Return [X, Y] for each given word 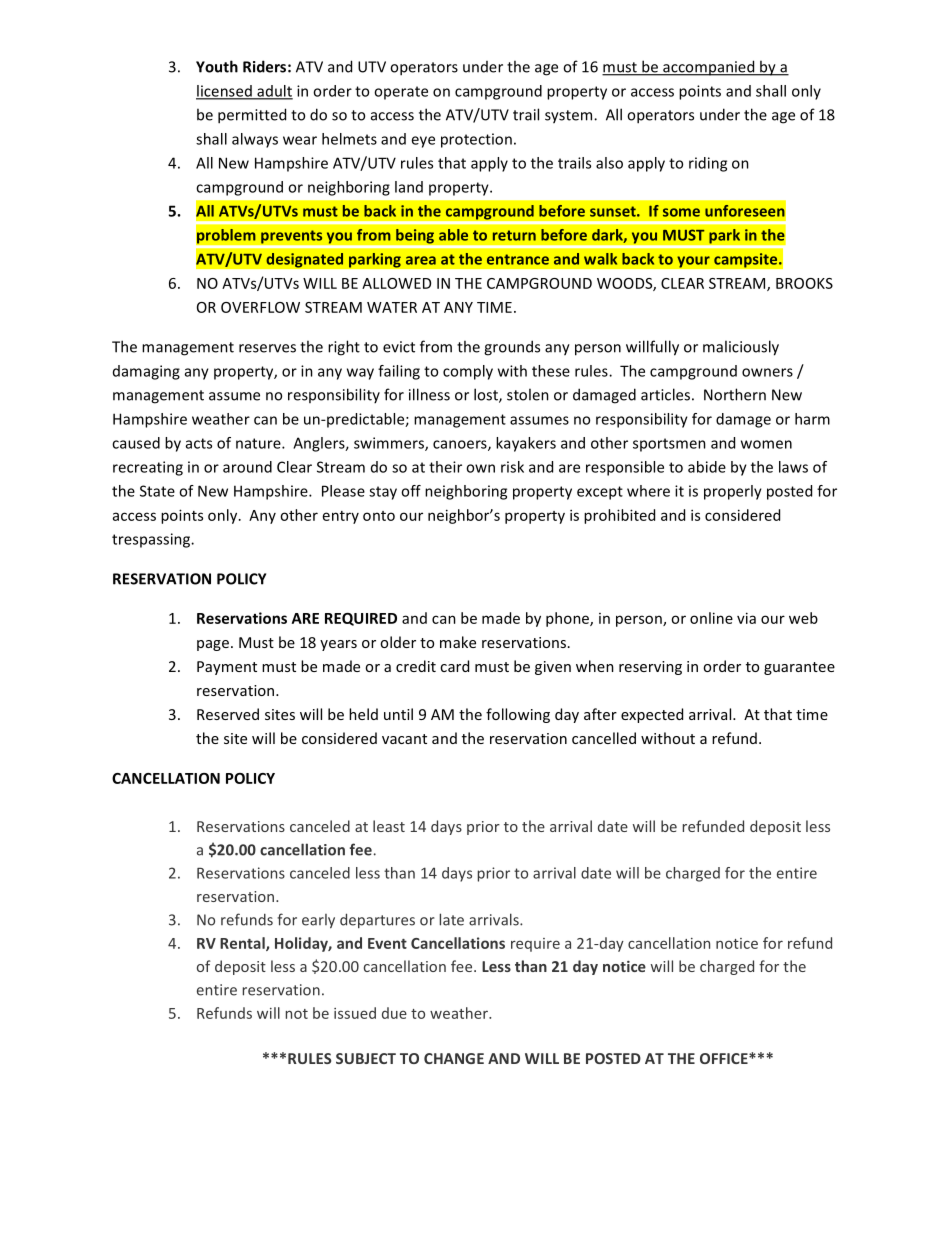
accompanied [709, 68]
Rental [243, 944]
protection [476, 140]
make [458, 642]
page [213, 645]
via [746, 618]
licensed [225, 92]
